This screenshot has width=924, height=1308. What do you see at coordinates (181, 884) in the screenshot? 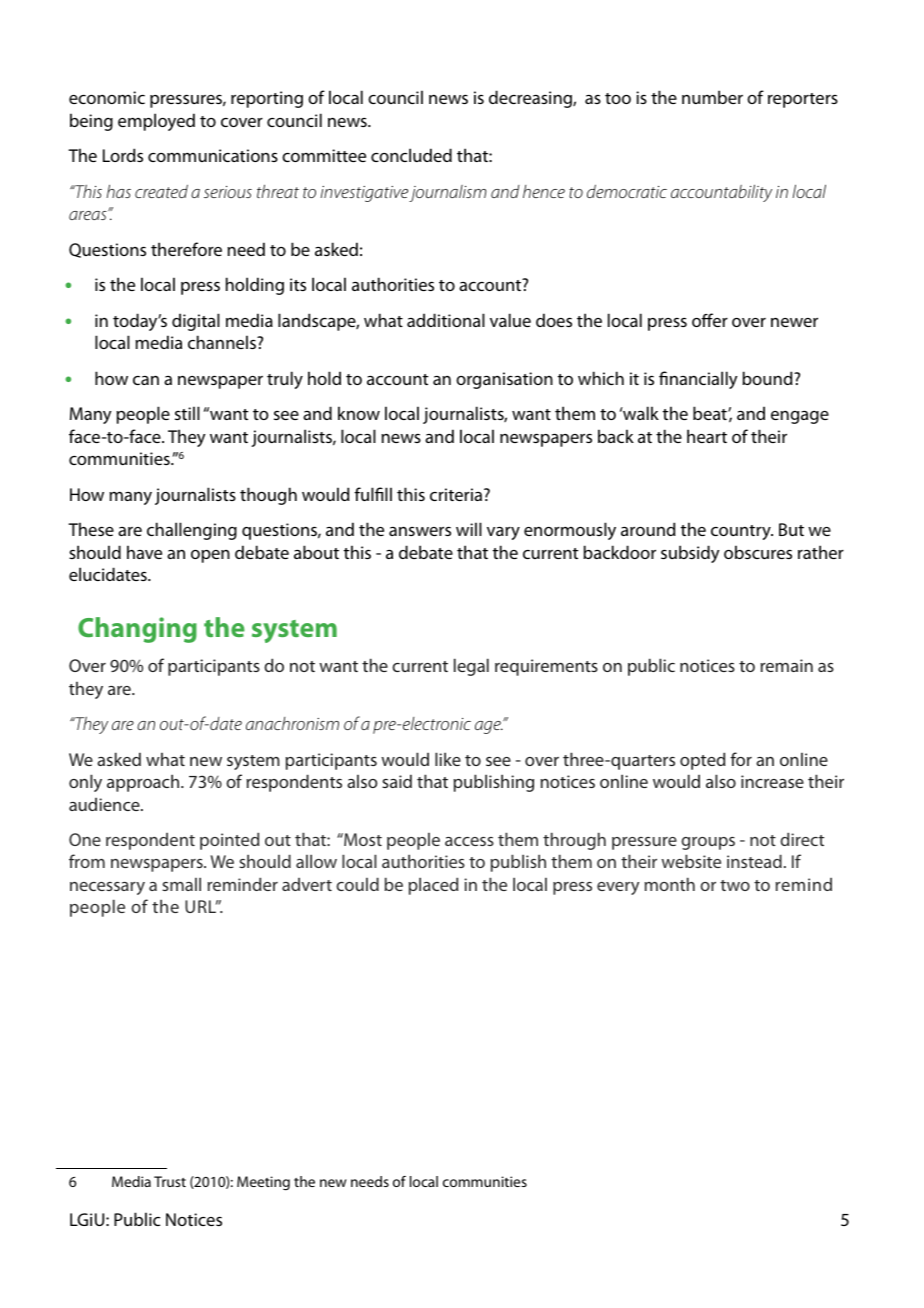
I see `small` at bounding box center [181, 884].
